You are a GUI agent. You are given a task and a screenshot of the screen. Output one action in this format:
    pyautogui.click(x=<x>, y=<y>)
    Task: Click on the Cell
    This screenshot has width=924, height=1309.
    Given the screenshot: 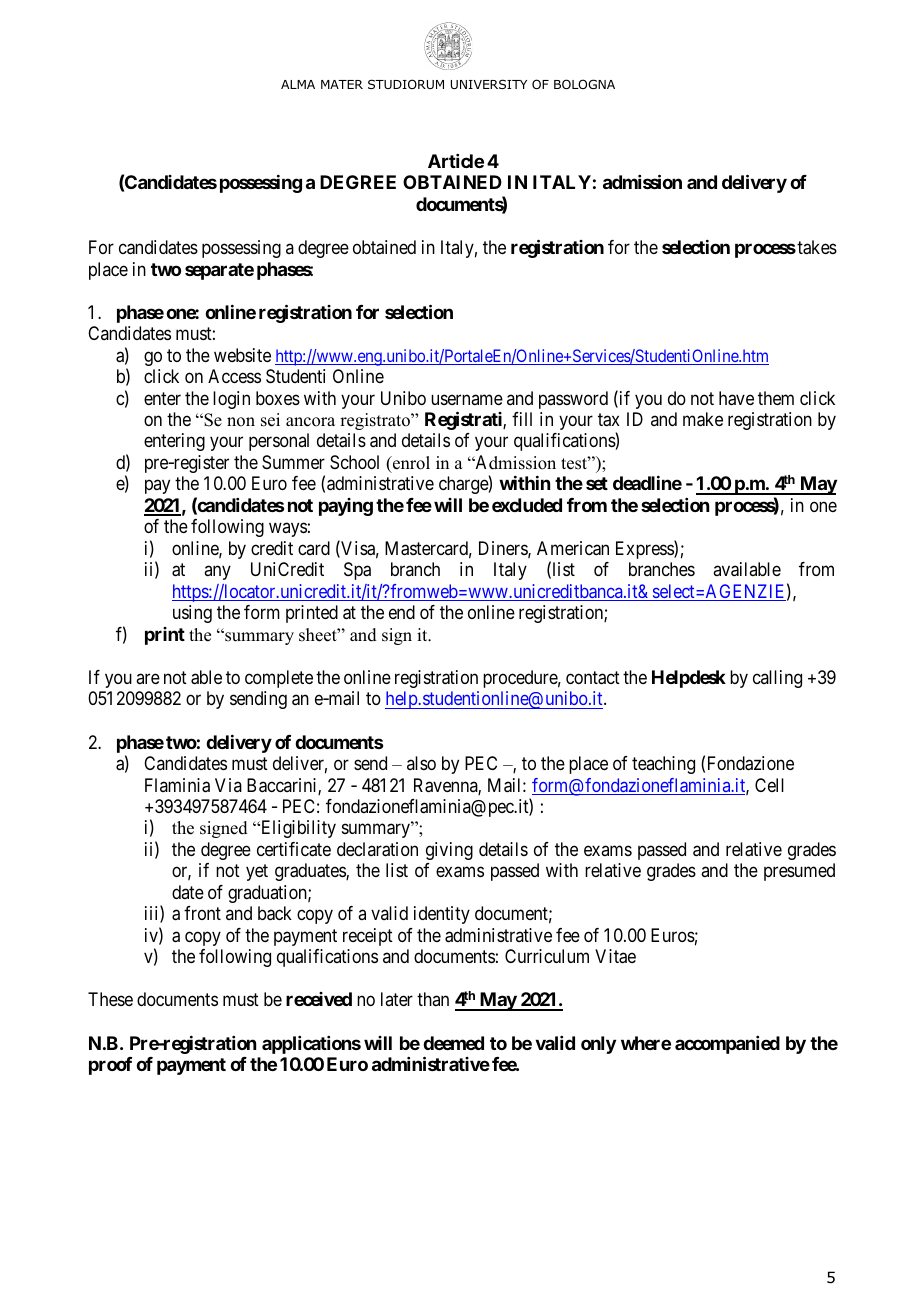 What is the action you would take?
    pyautogui.click(x=769, y=785)
